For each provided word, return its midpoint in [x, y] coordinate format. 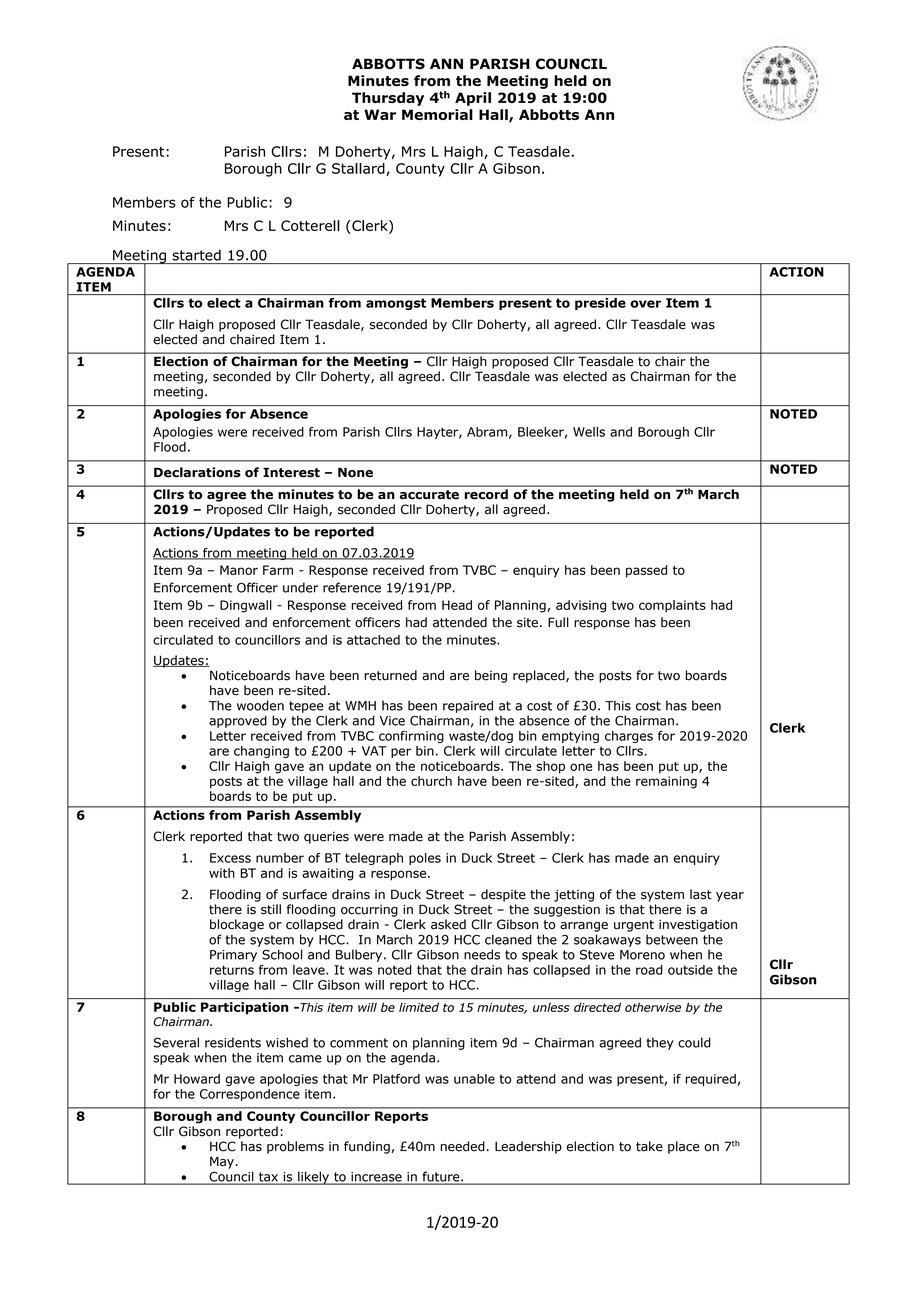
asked [448, 924]
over [645, 304]
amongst [396, 304]
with [222, 873]
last [701, 894]
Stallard [359, 169]
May [222, 1162]
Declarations [197, 472]
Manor [239, 570]
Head [457, 605]
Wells [589, 432]
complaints [672, 606]
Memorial [437, 114]
